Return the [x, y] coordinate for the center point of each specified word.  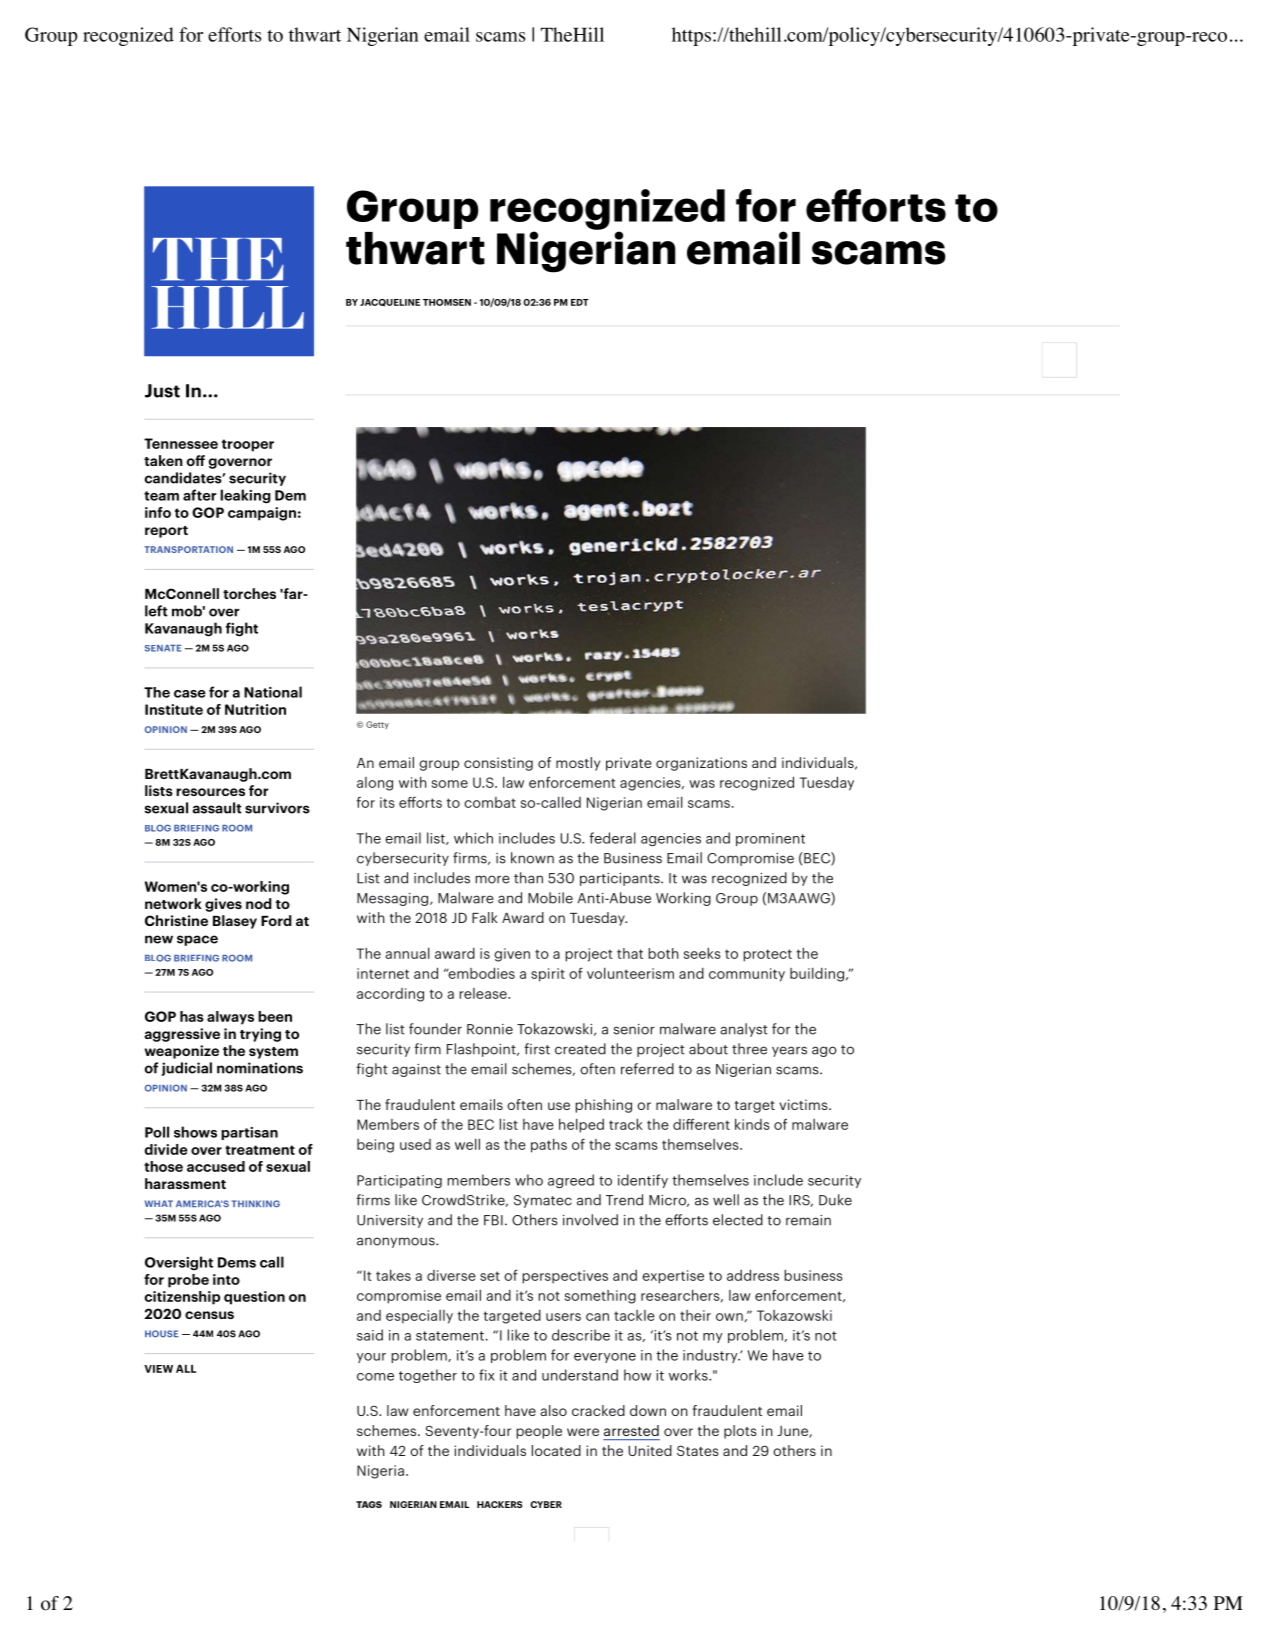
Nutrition [255, 709]
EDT [580, 302]
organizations [701, 764]
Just [162, 391]
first [537, 1049]
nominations [260, 1068]
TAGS [369, 1504]
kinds [752, 1124]
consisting [498, 764]
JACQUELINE [390, 303]
